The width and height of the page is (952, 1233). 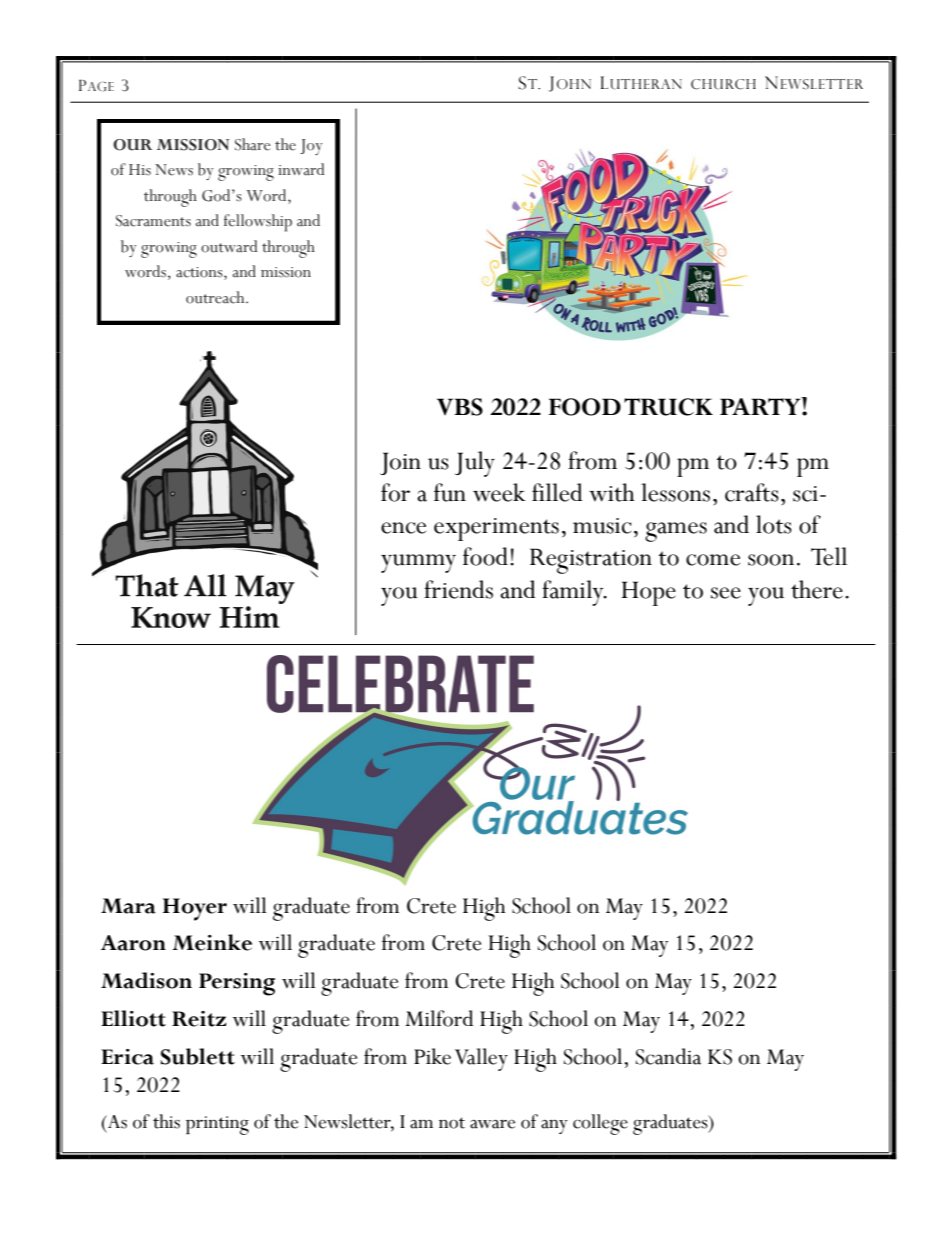 I want to click on see, so click(x=726, y=593).
